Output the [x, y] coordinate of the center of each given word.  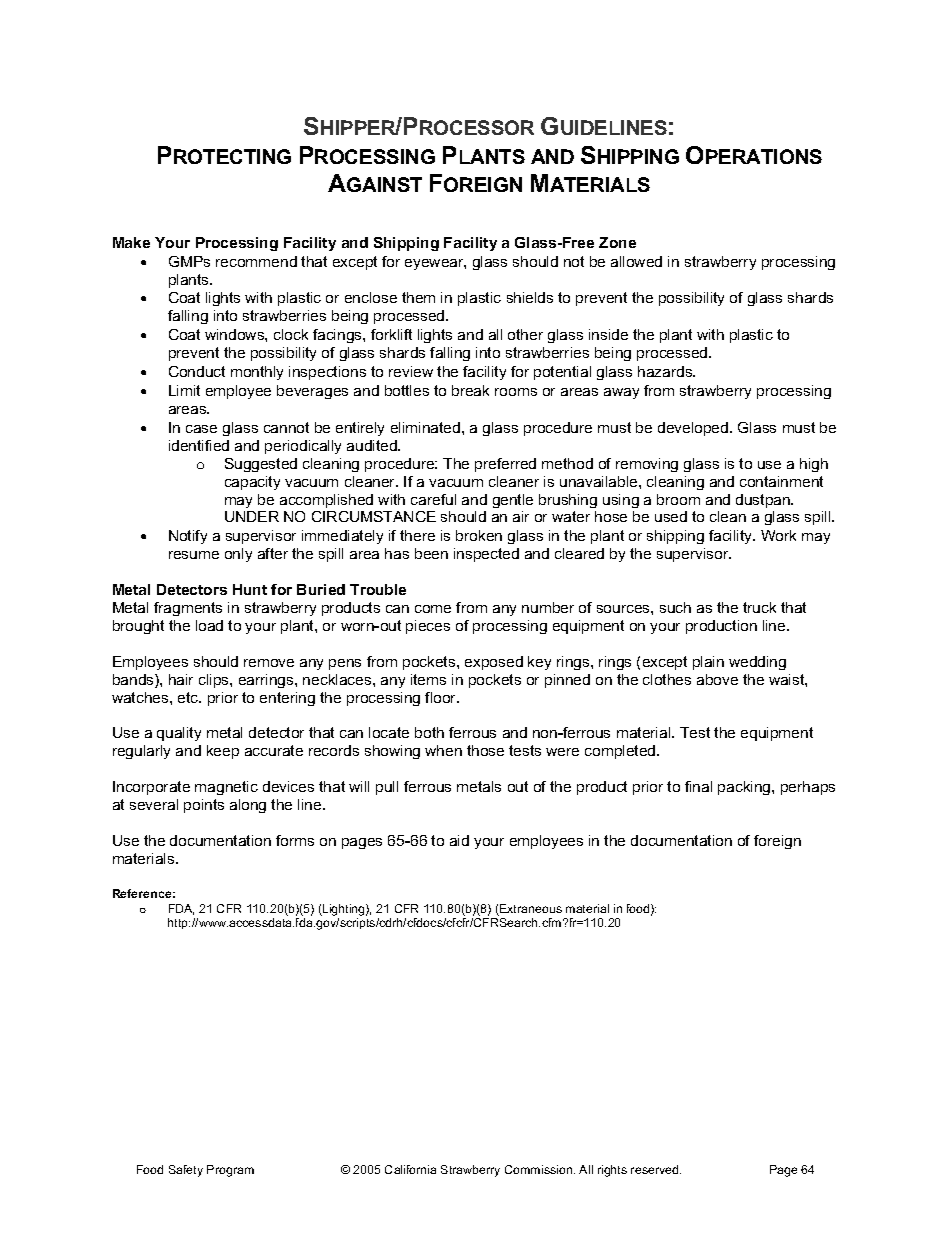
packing [745, 788]
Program [230, 1171]
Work [778, 535]
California [410, 1169]
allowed [636, 261]
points [204, 806]
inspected [486, 555]
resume [194, 555]
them [418, 297]
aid [459, 840]
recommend [256, 261]
